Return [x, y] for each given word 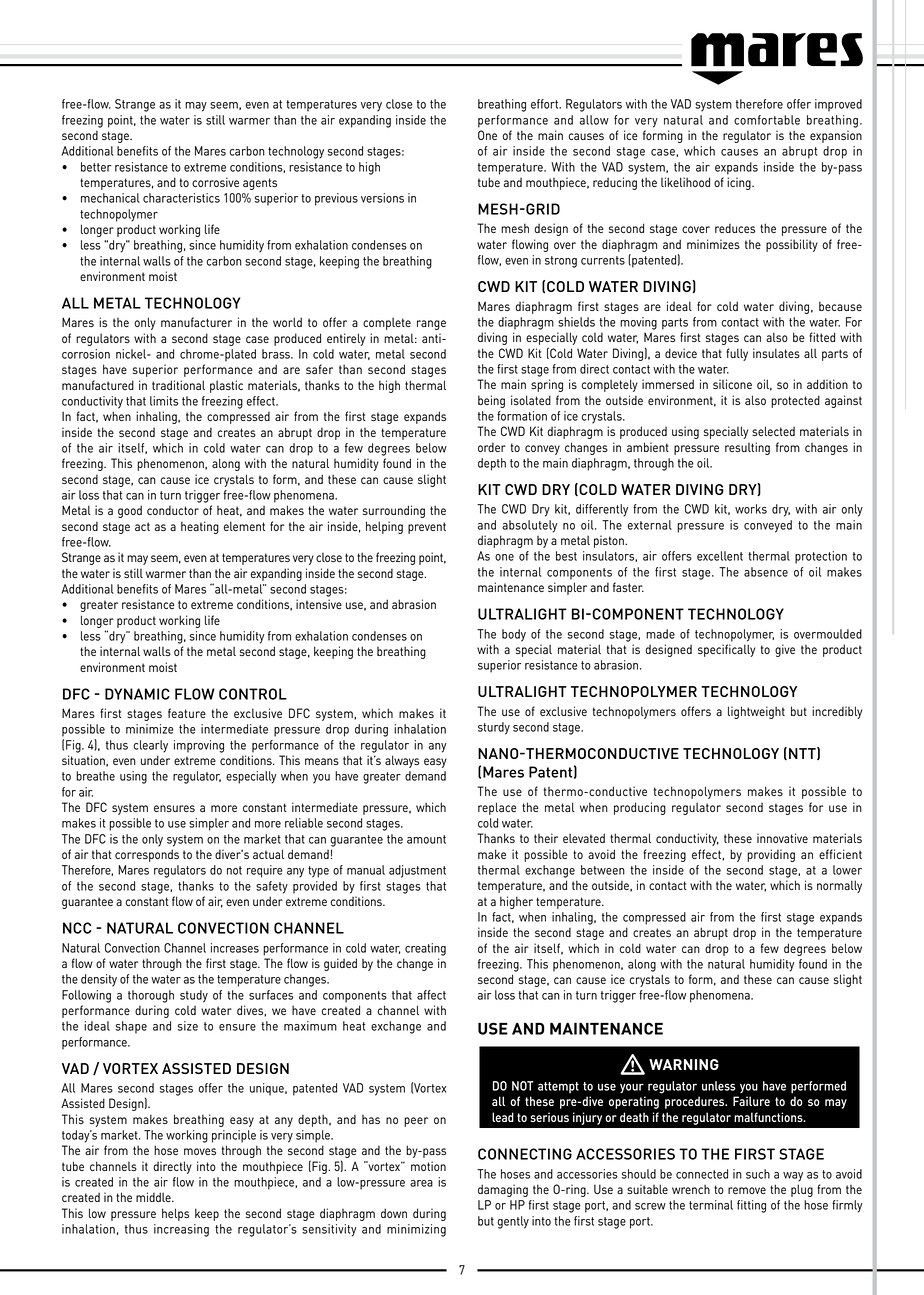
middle [154, 1197]
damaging [503, 1190]
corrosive [215, 182]
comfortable [767, 120]
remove [747, 1190]
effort [546, 104]
